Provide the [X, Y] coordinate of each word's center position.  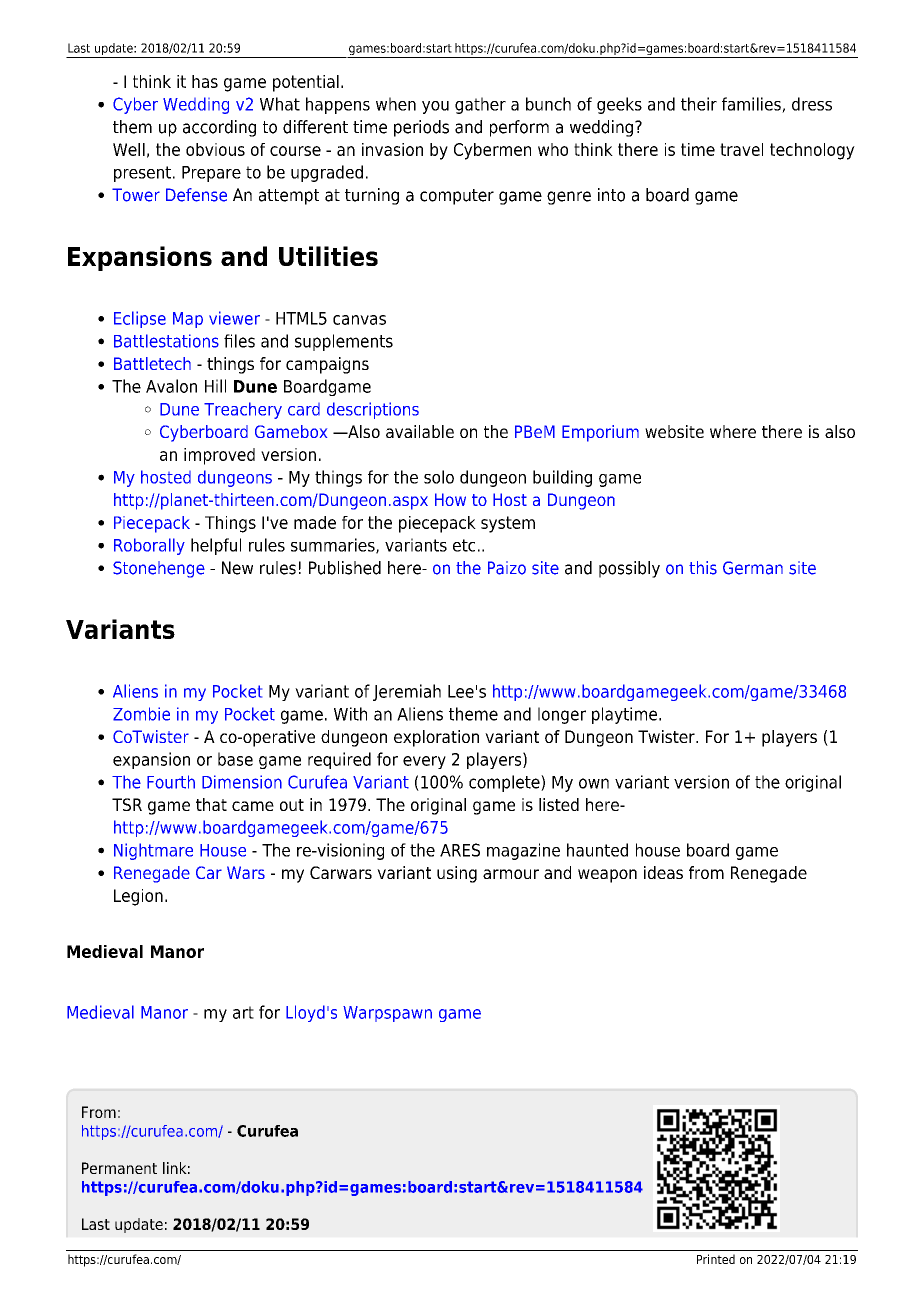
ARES [460, 850]
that [211, 804]
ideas [663, 872]
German [753, 568]
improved [219, 456]
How [450, 499]
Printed [716, 1259]
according [219, 128]
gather [480, 105]
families [752, 105]
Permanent [119, 1168]
